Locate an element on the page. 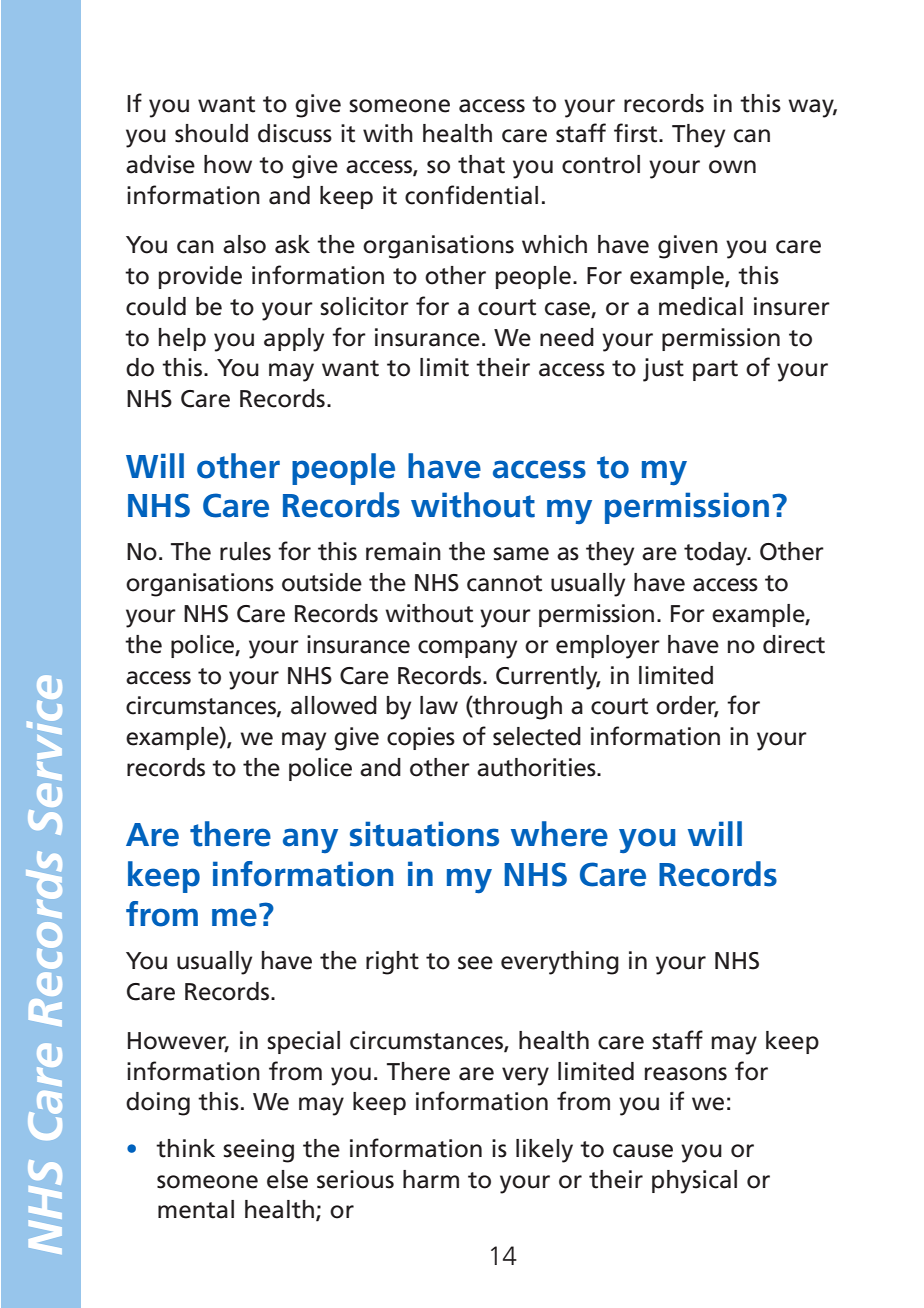 Image resolution: width=924 pixels, height=1308 pixels. that is located at coordinates (481, 164).
